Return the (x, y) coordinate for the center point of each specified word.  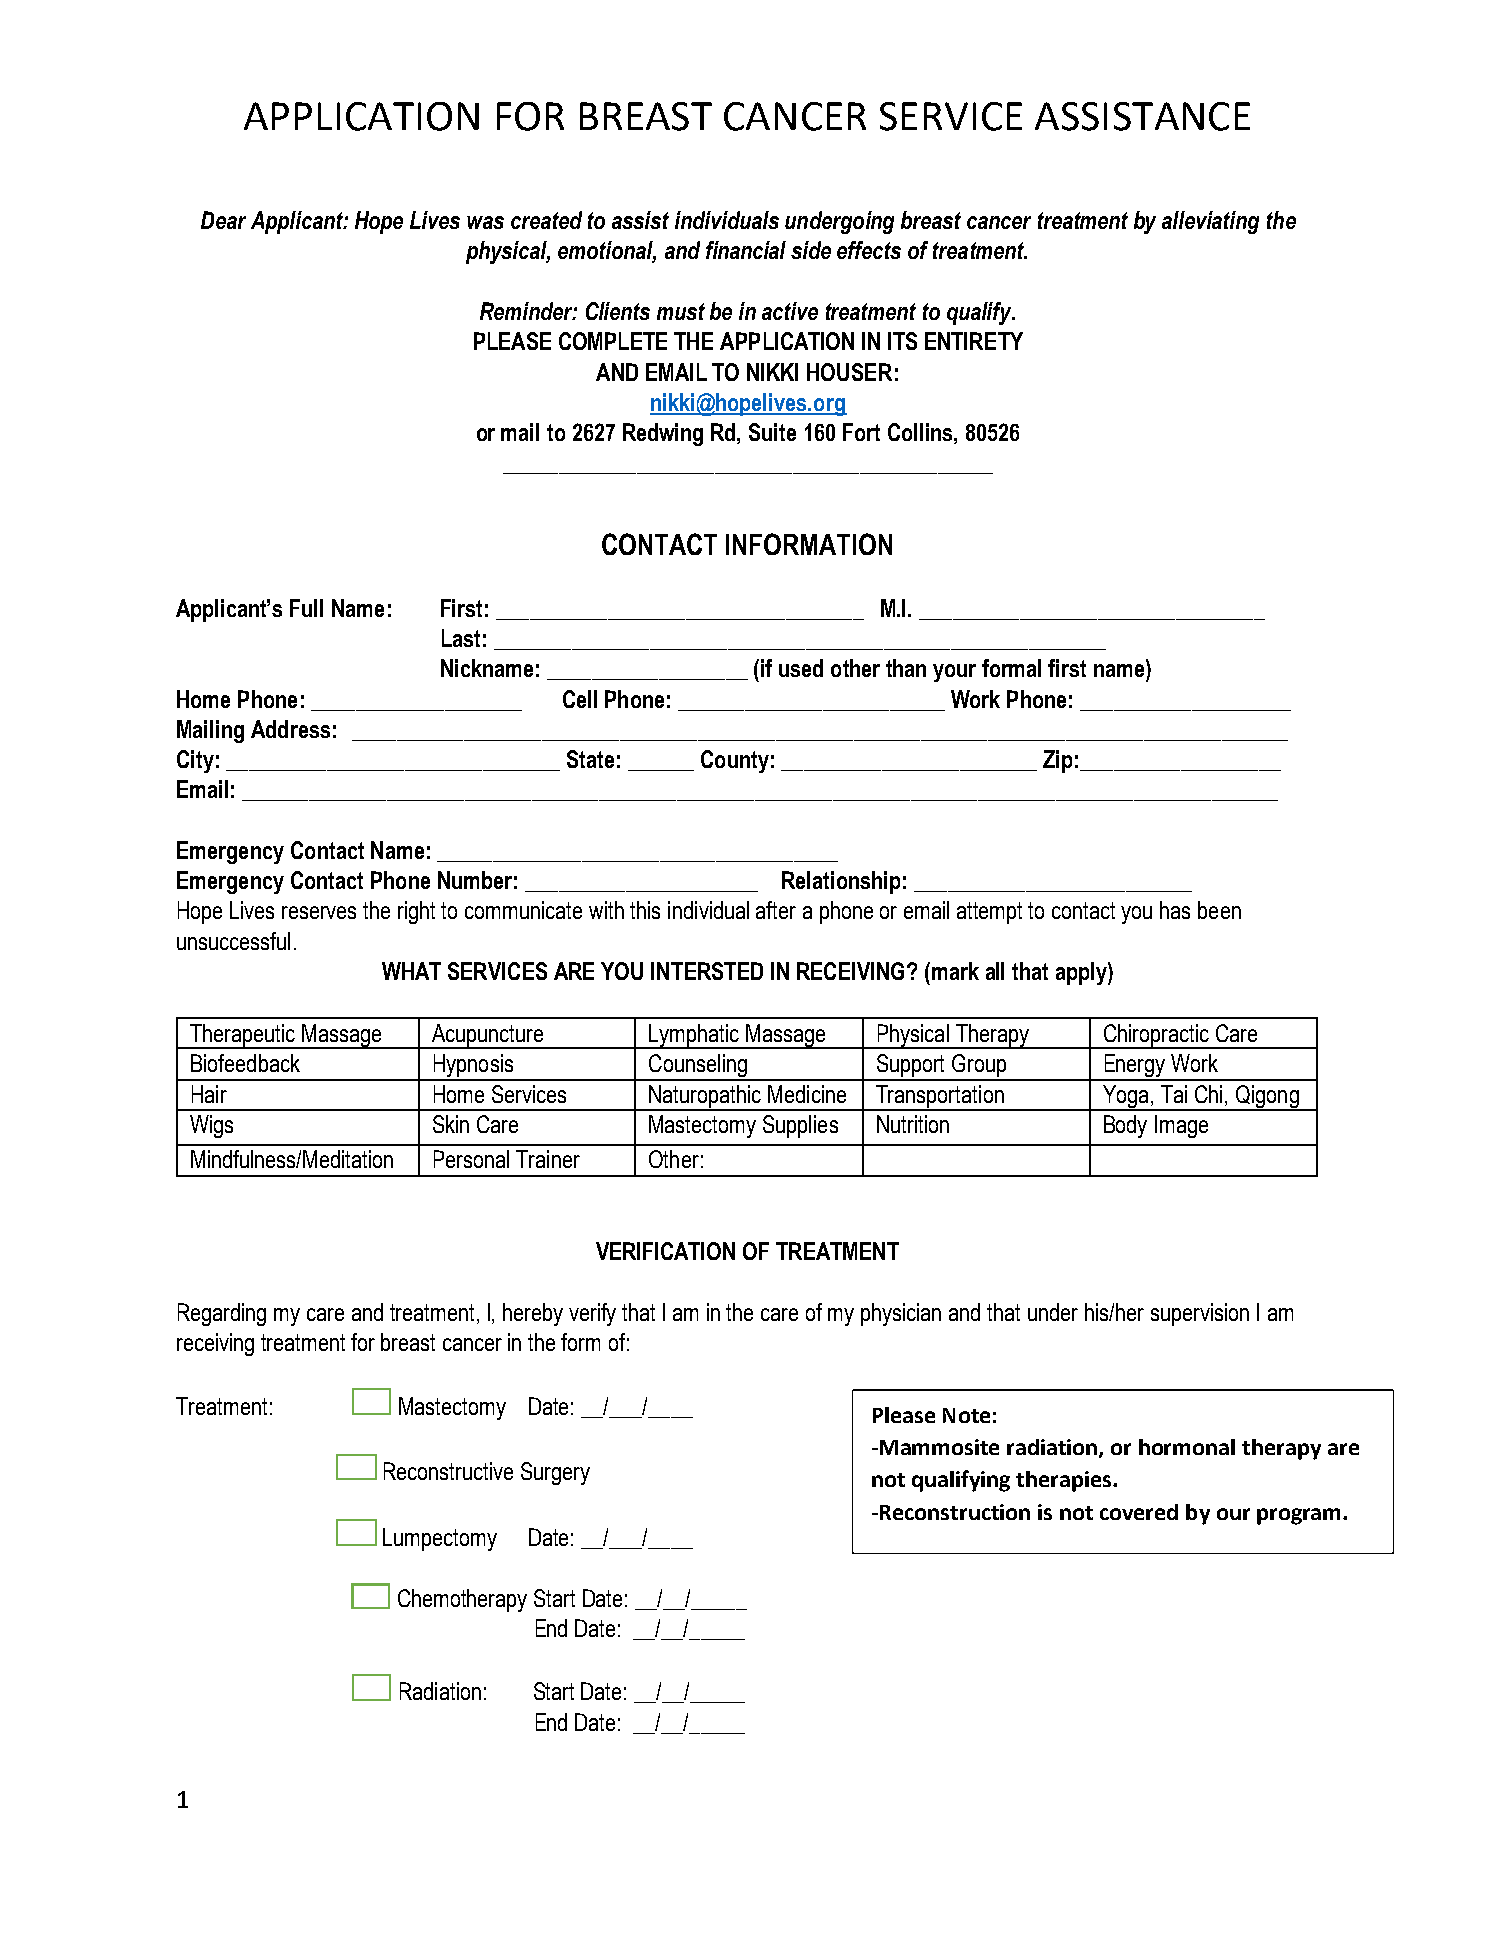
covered (1139, 1512)
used (801, 668)
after (776, 910)
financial (746, 250)
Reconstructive (448, 1471)
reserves (319, 912)
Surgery (555, 1473)
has (1175, 910)
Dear (223, 220)
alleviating (1210, 222)
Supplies (800, 1126)
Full (306, 608)
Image (1181, 1126)
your (954, 673)
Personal (471, 1159)
